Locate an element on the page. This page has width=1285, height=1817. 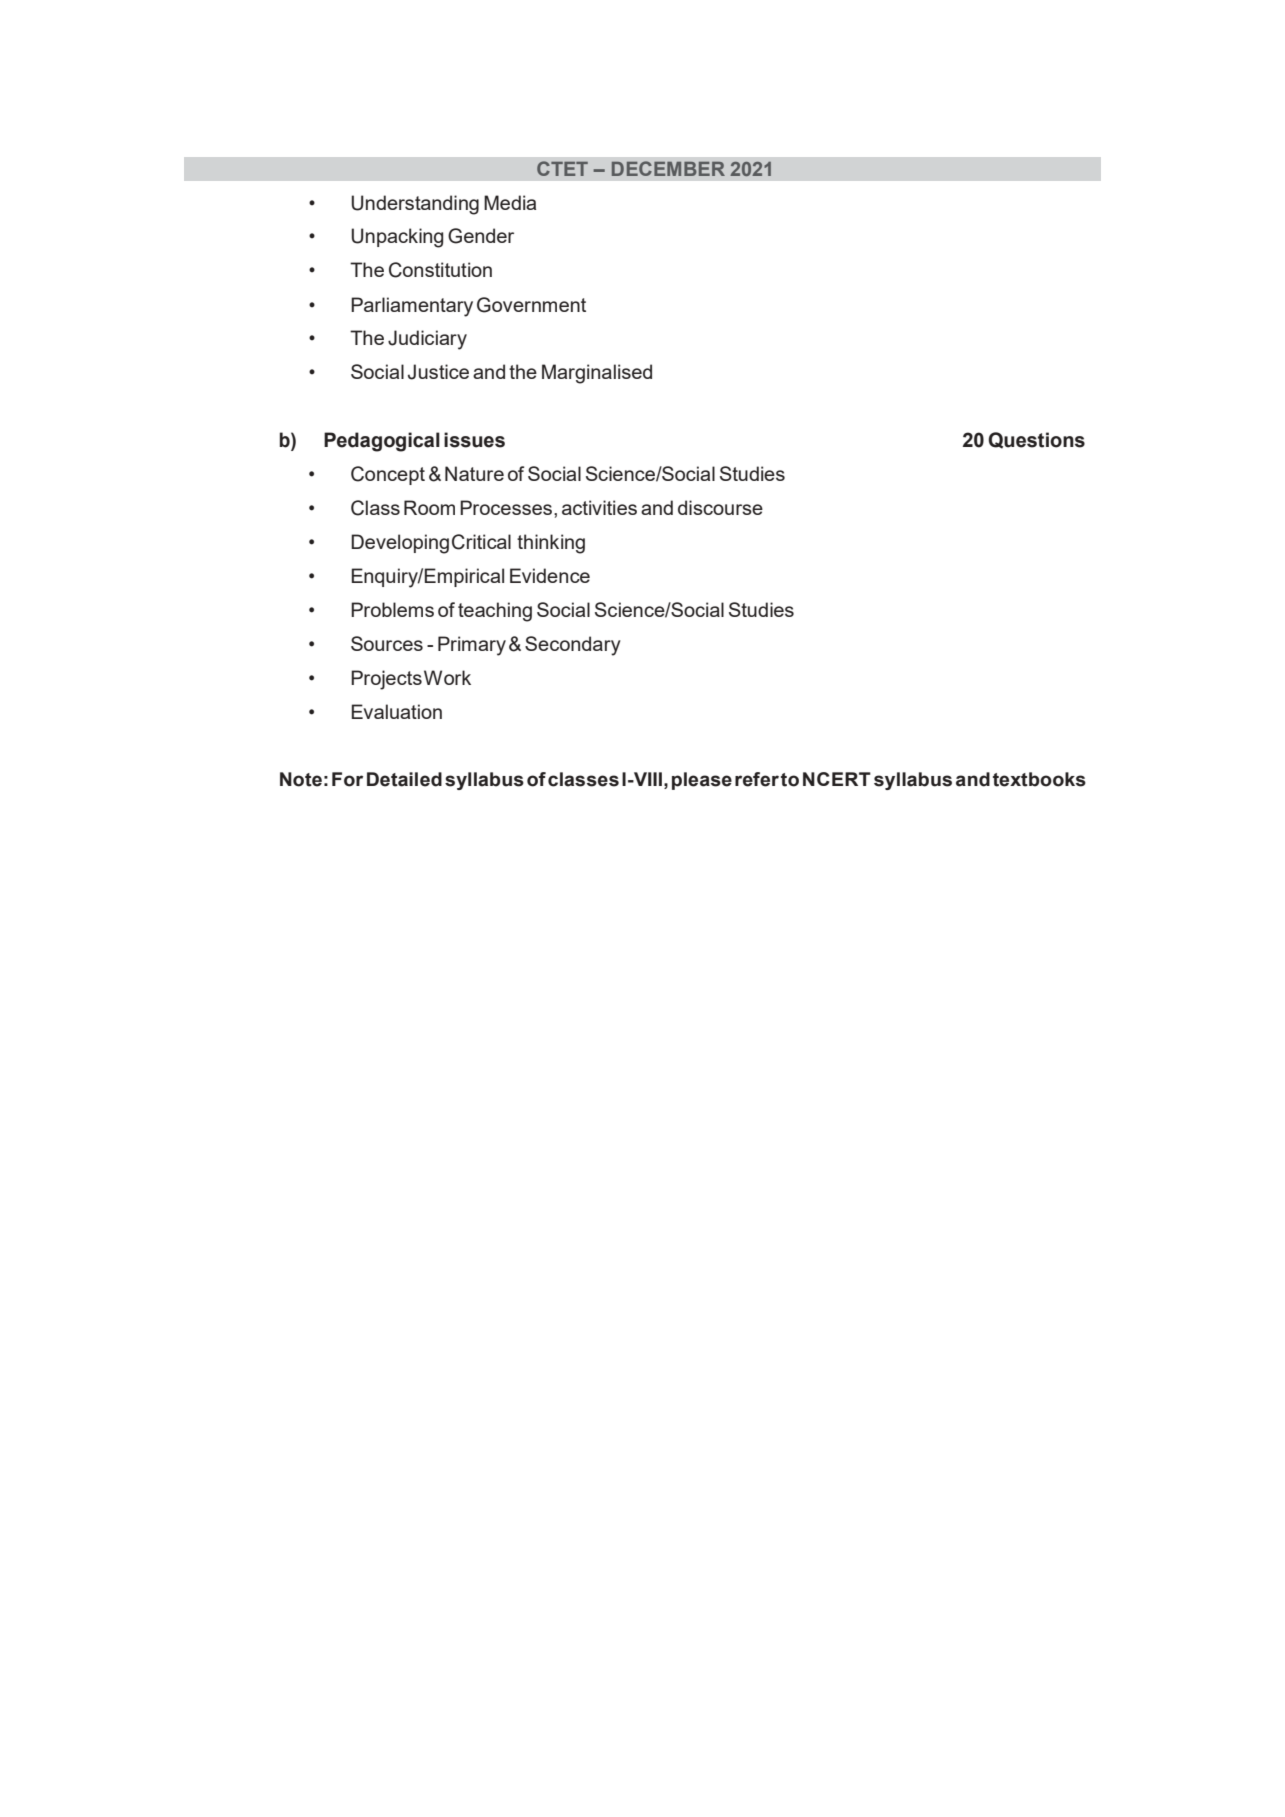
Concept is located at coordinates (388, 475).
